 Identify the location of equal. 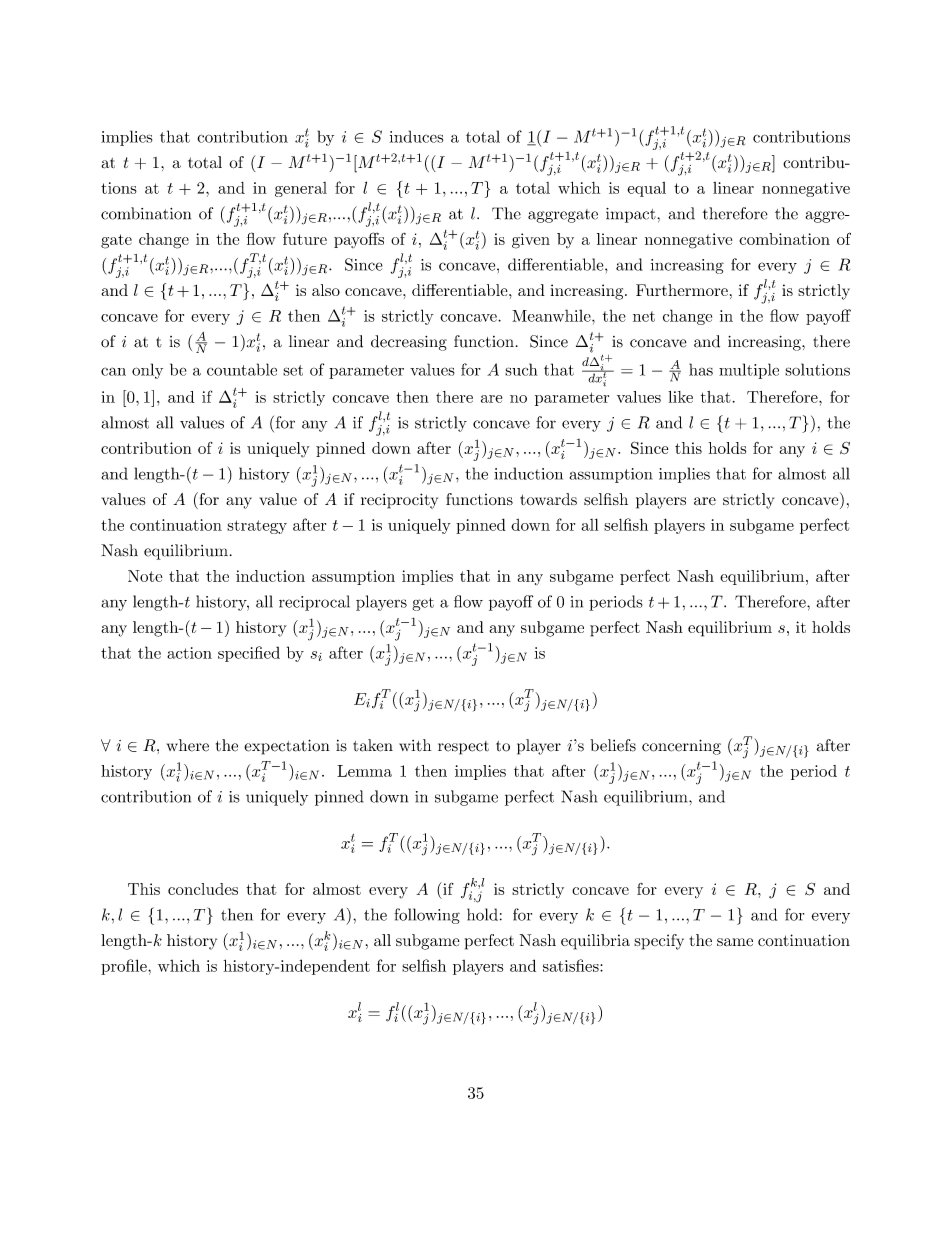
(646, 189).
